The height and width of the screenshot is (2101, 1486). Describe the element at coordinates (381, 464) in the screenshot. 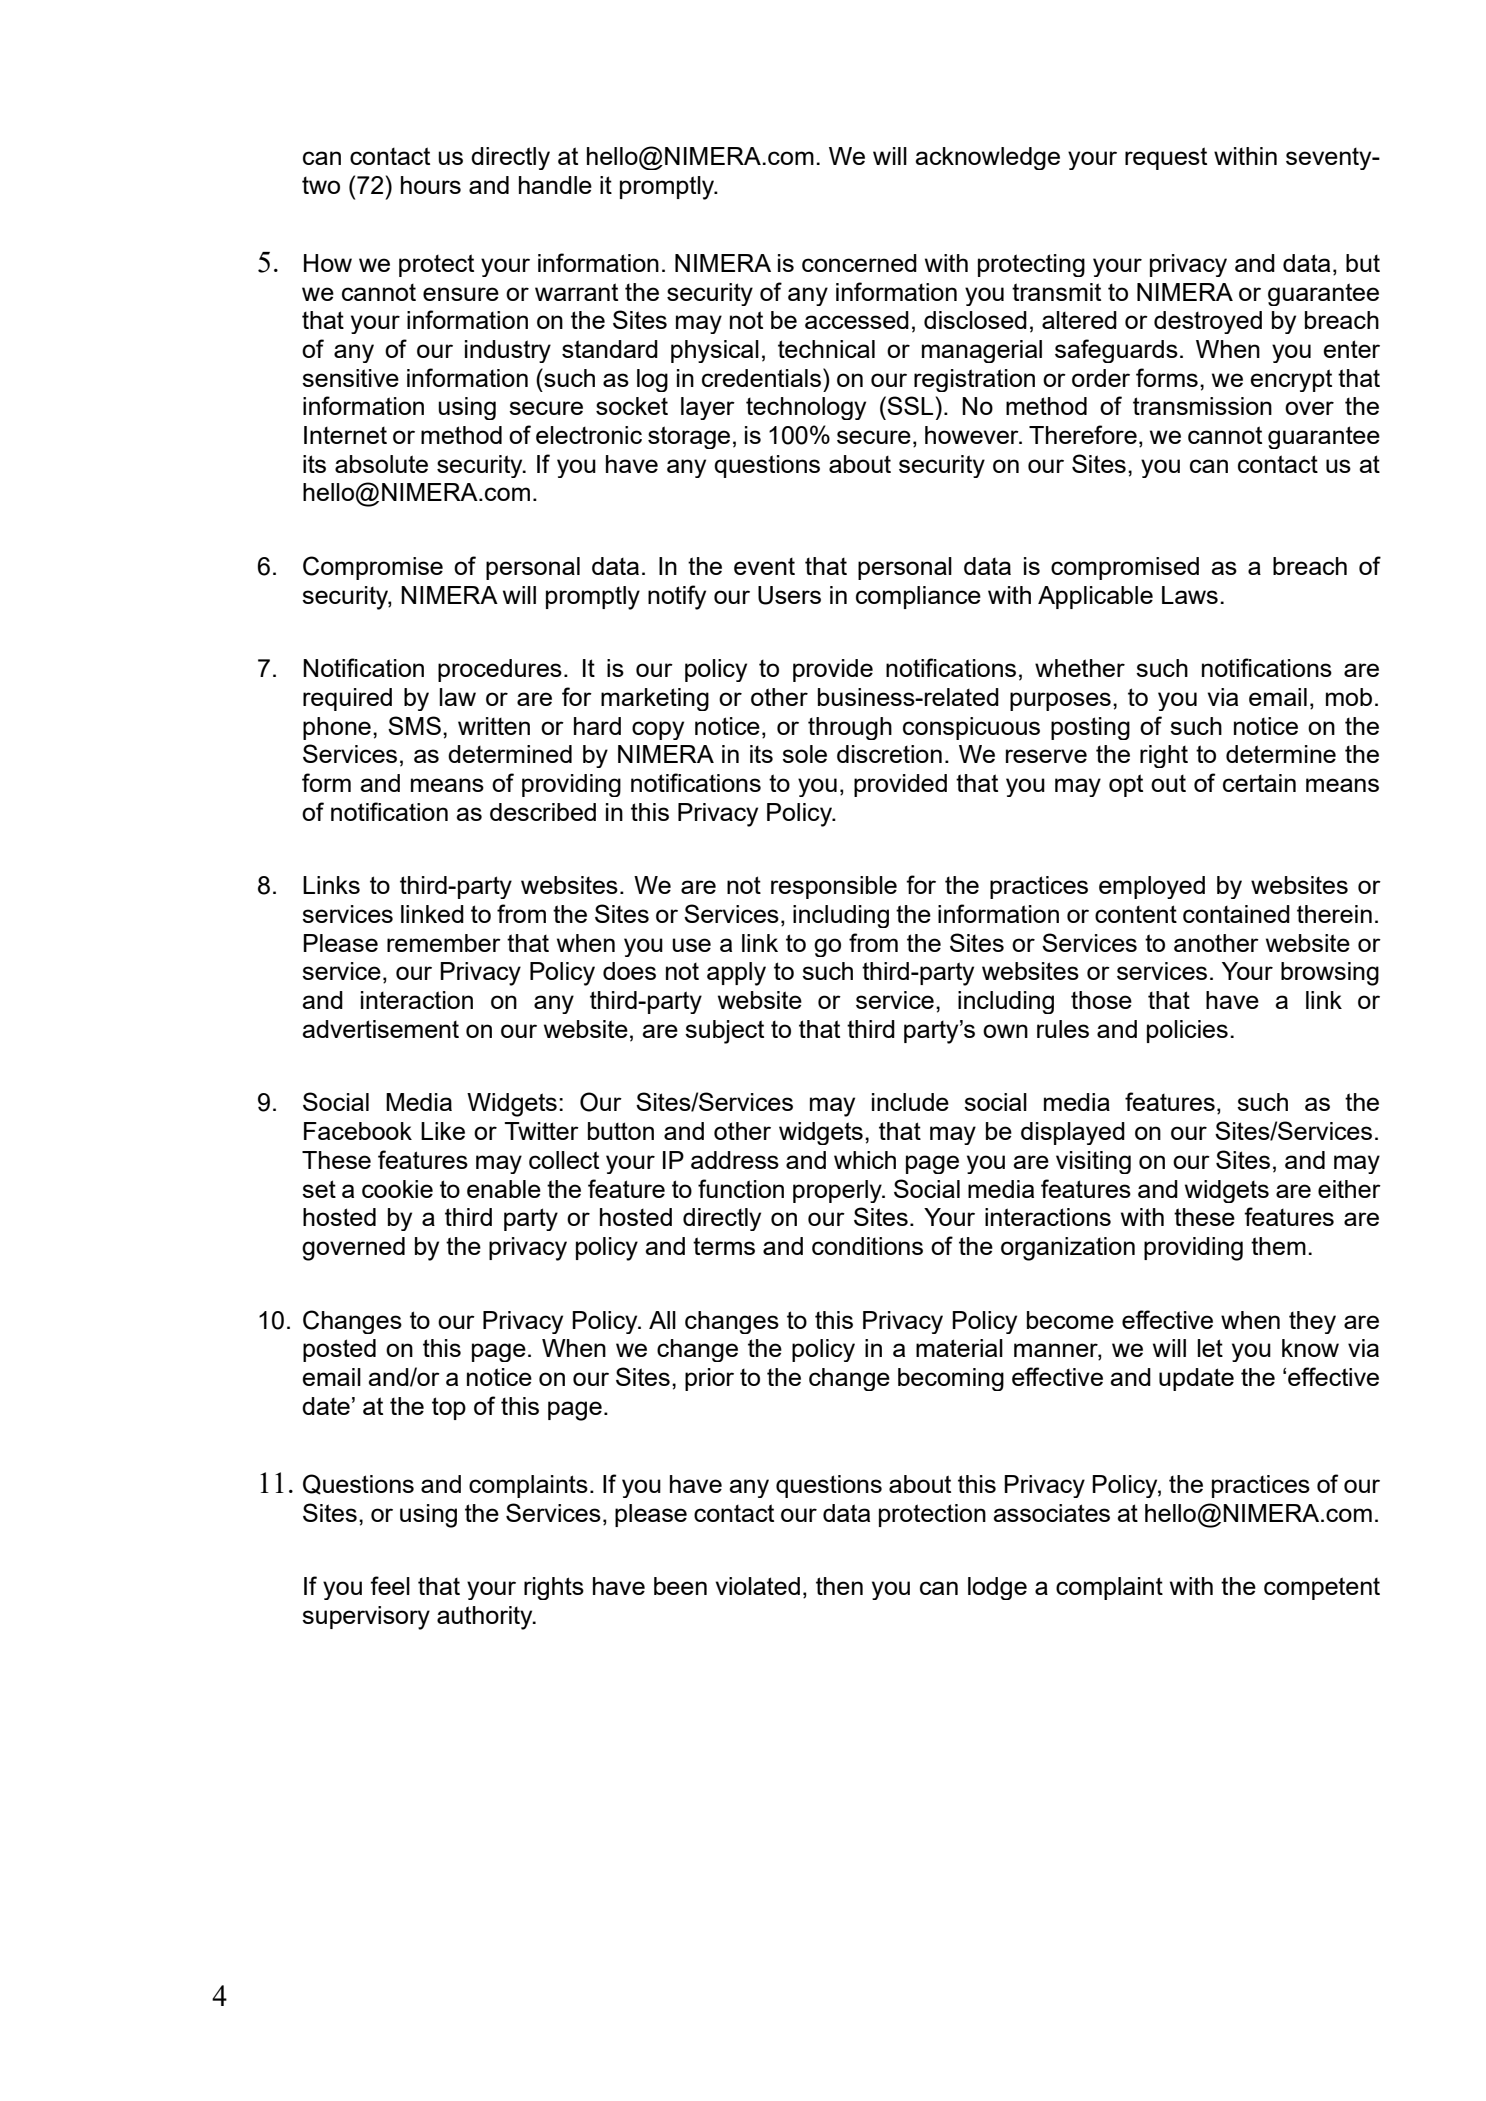

I see `absolute` at that location.
